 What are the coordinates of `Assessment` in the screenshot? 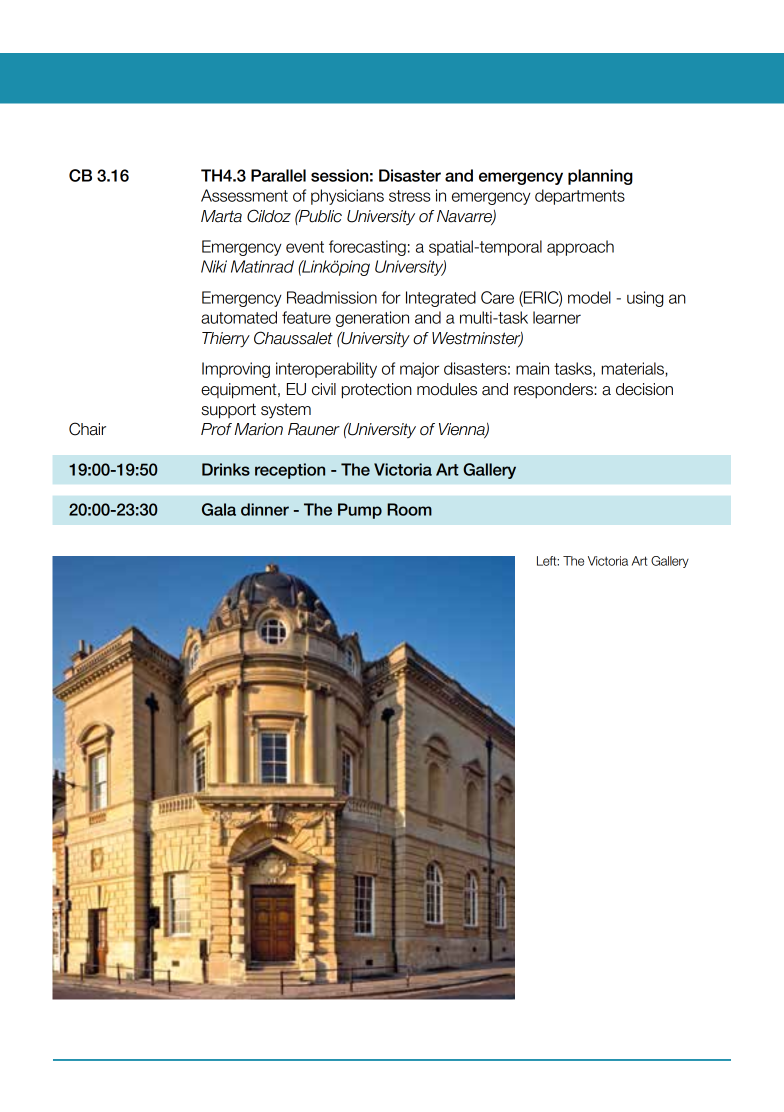 It's located at (244, 195).
